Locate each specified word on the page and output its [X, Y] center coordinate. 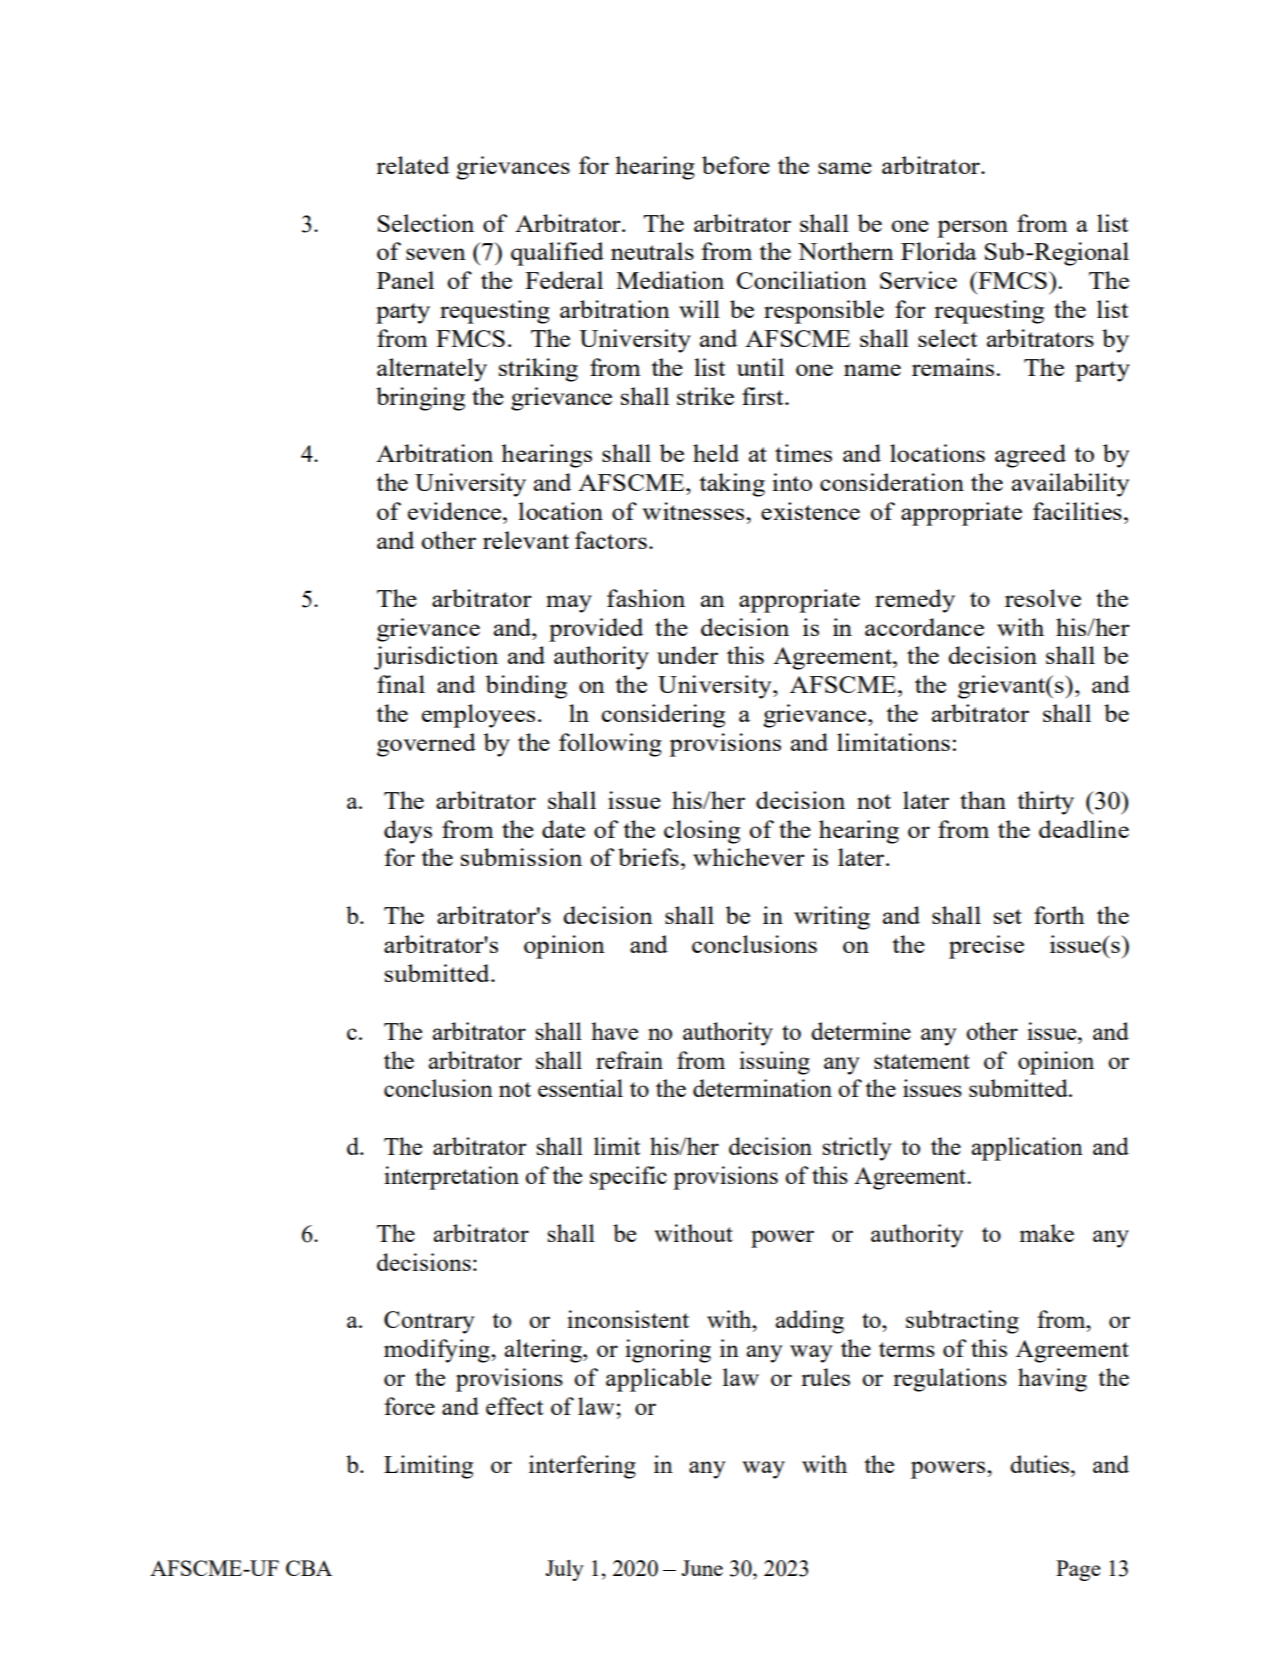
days [408, 832]
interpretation [451, 1178]
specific [628, 1178]
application [1027, 1149]
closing [702, 832]
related [412, 165]
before [736, 165]
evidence [456, 511]
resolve [1043, 598]
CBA [309, 1568]
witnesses [694, 511]
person [972, 229]
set [1008, 916]
